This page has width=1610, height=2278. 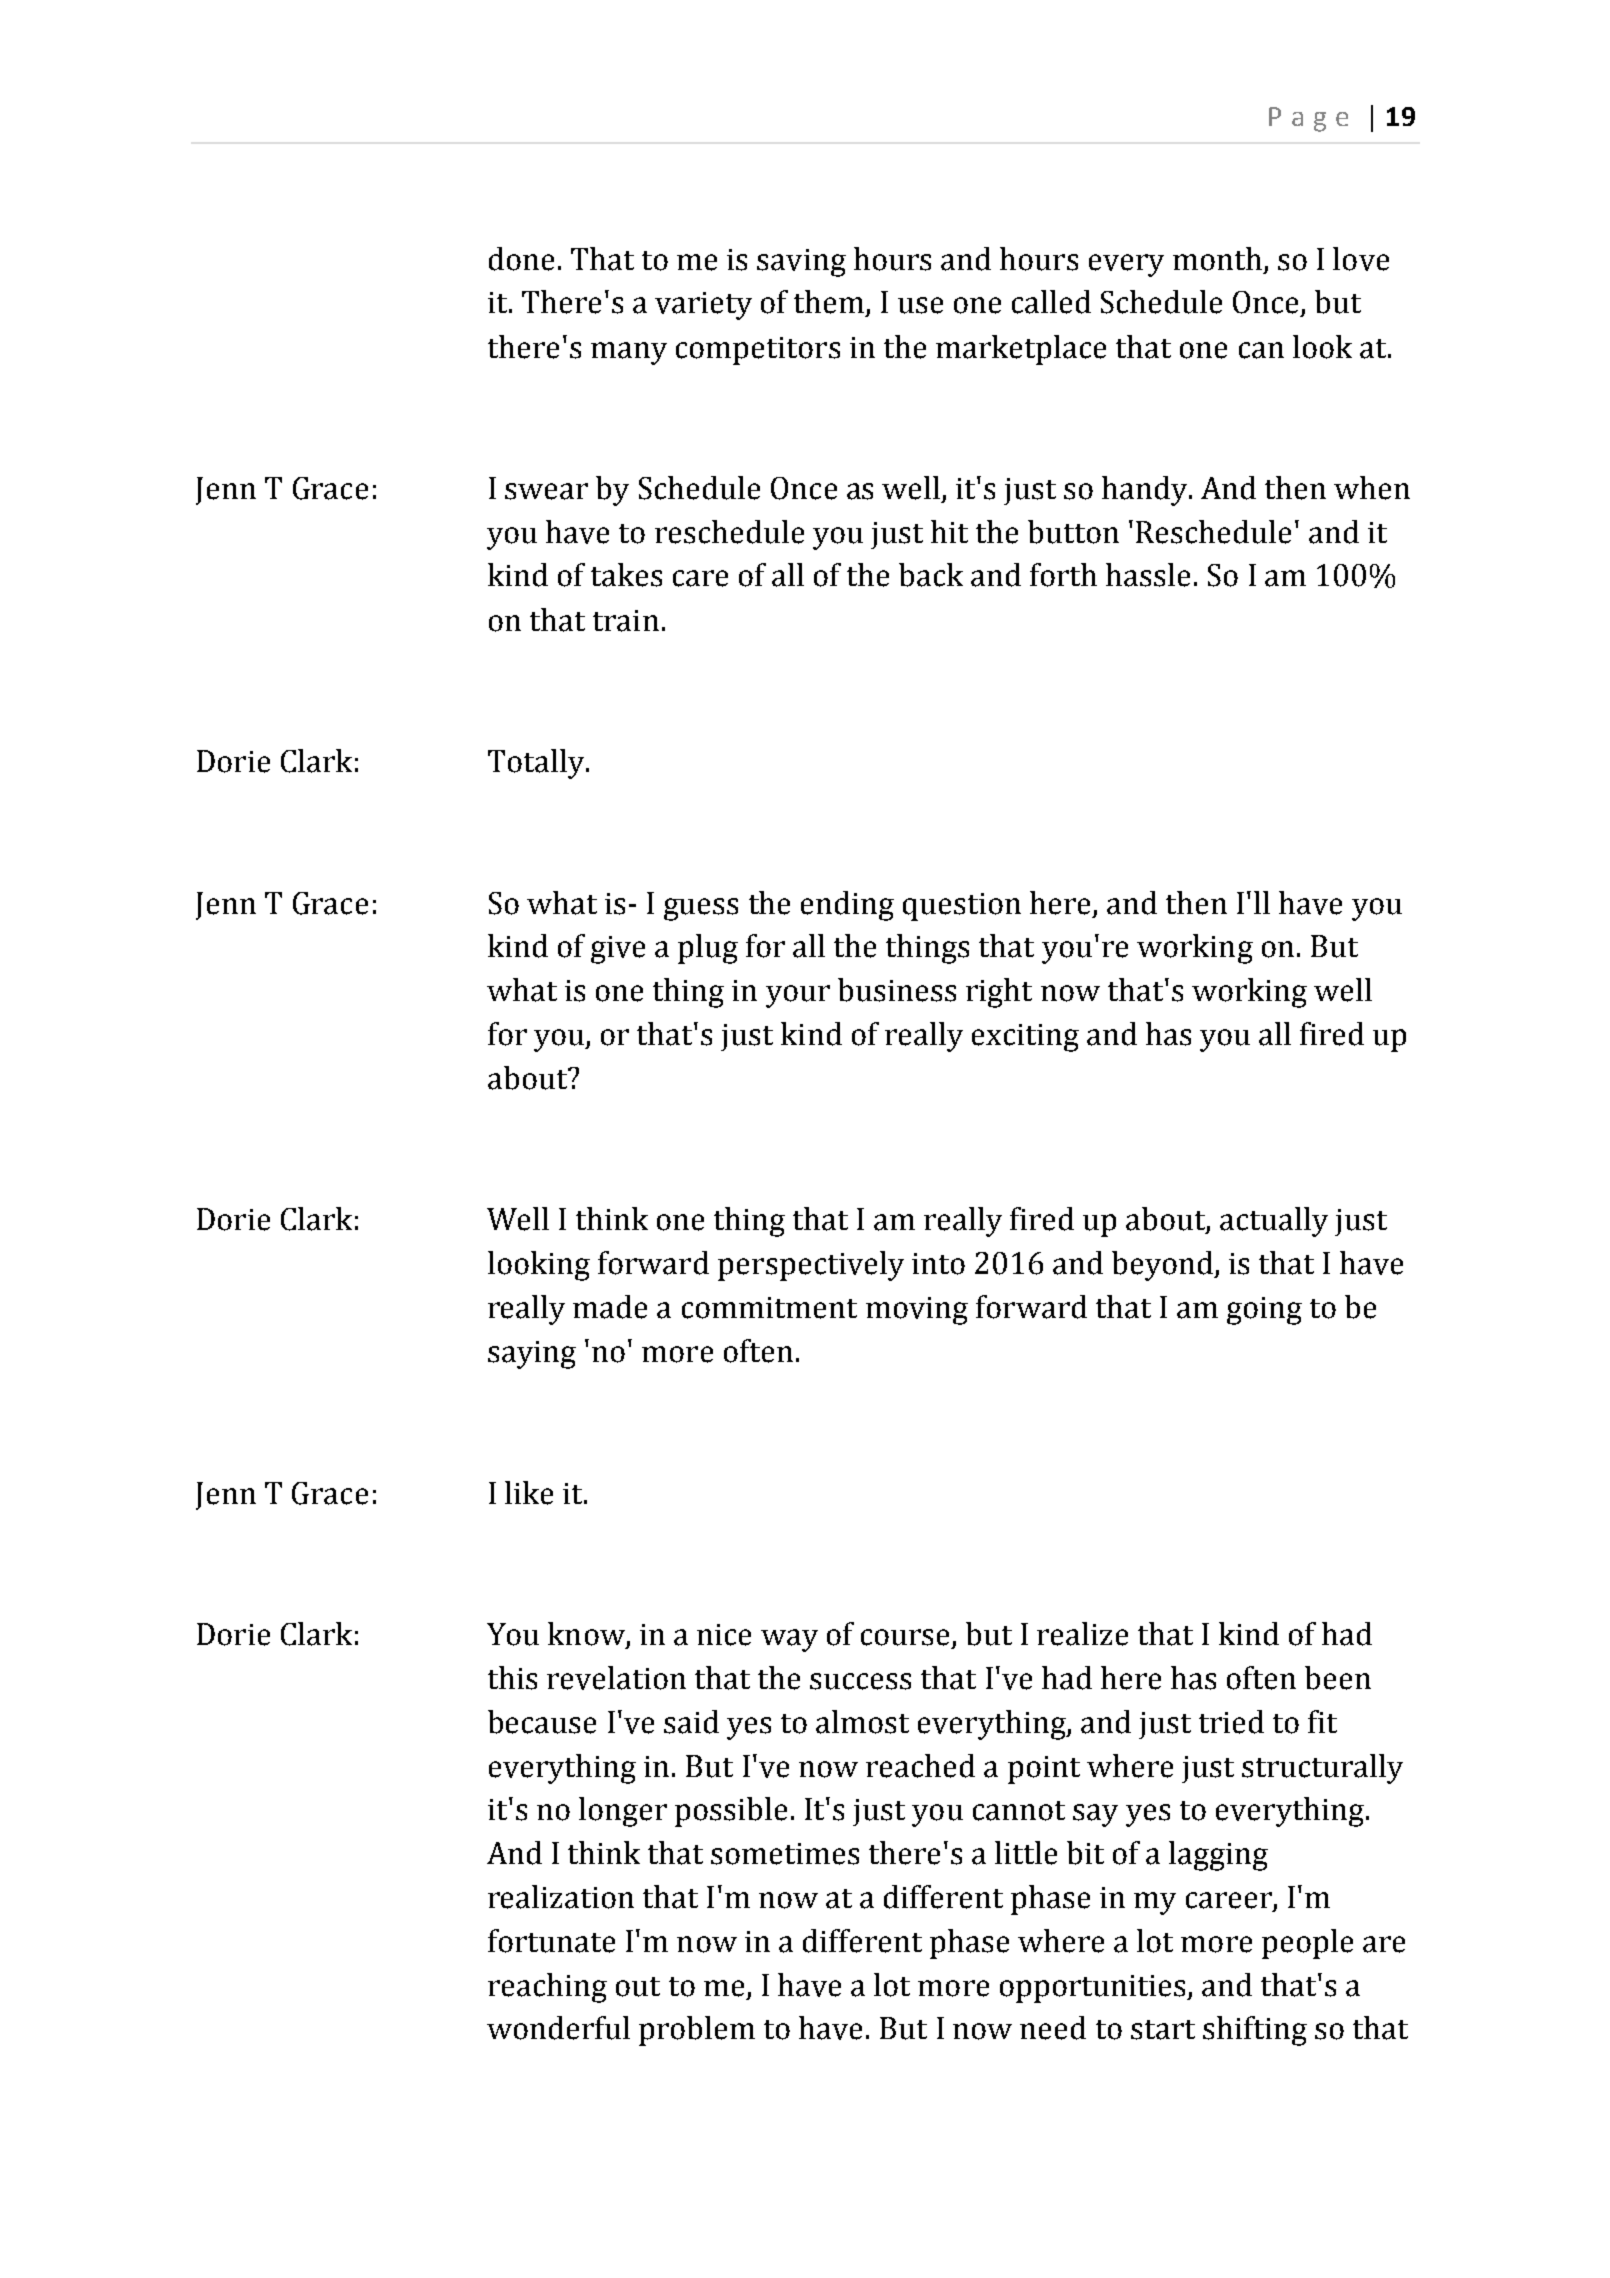 I want to click on course, so click(x=907, y=1638).
